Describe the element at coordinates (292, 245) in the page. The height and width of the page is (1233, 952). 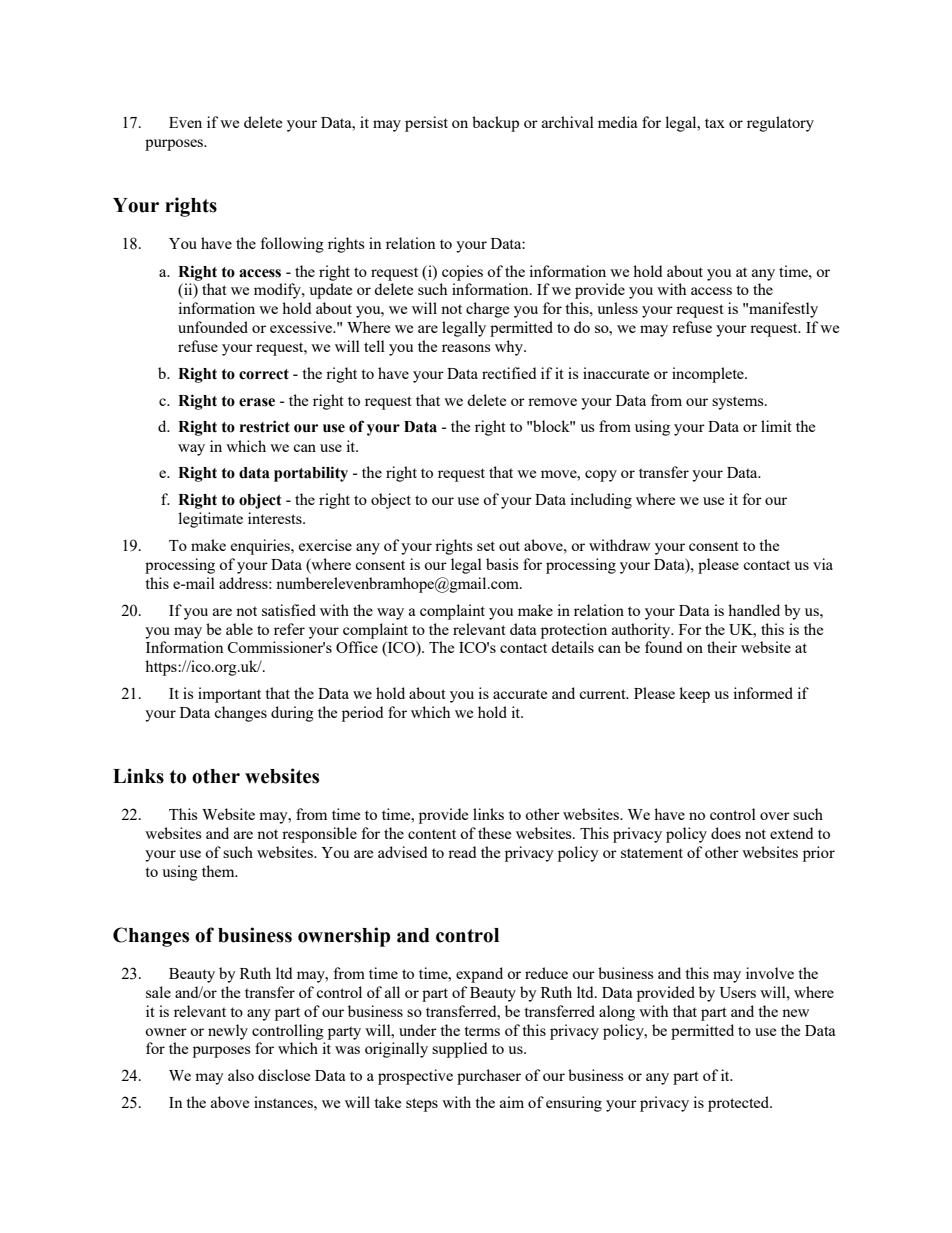
I see `following` at that location.
